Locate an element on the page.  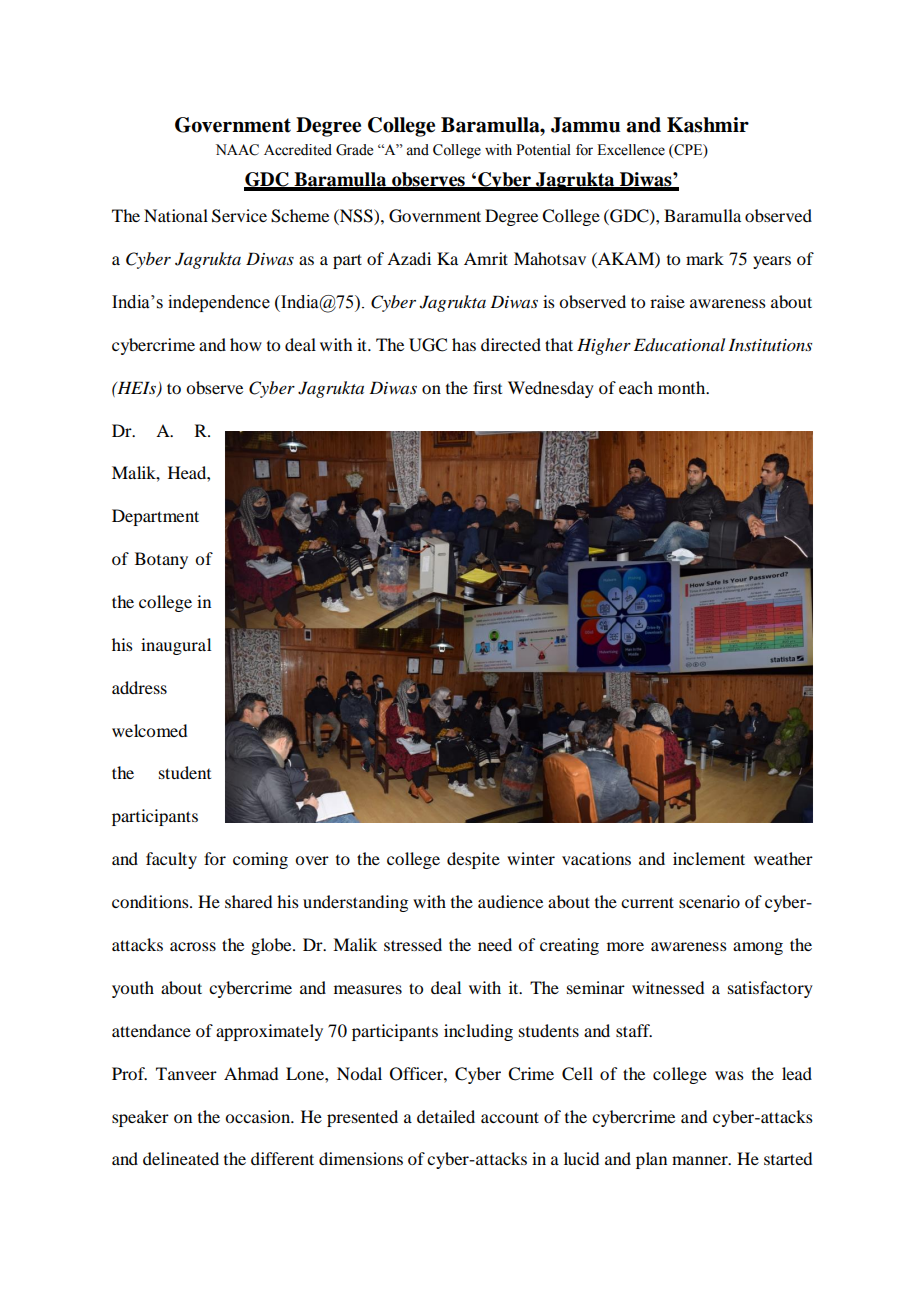
faculty is located at coordinates (171, 860).
